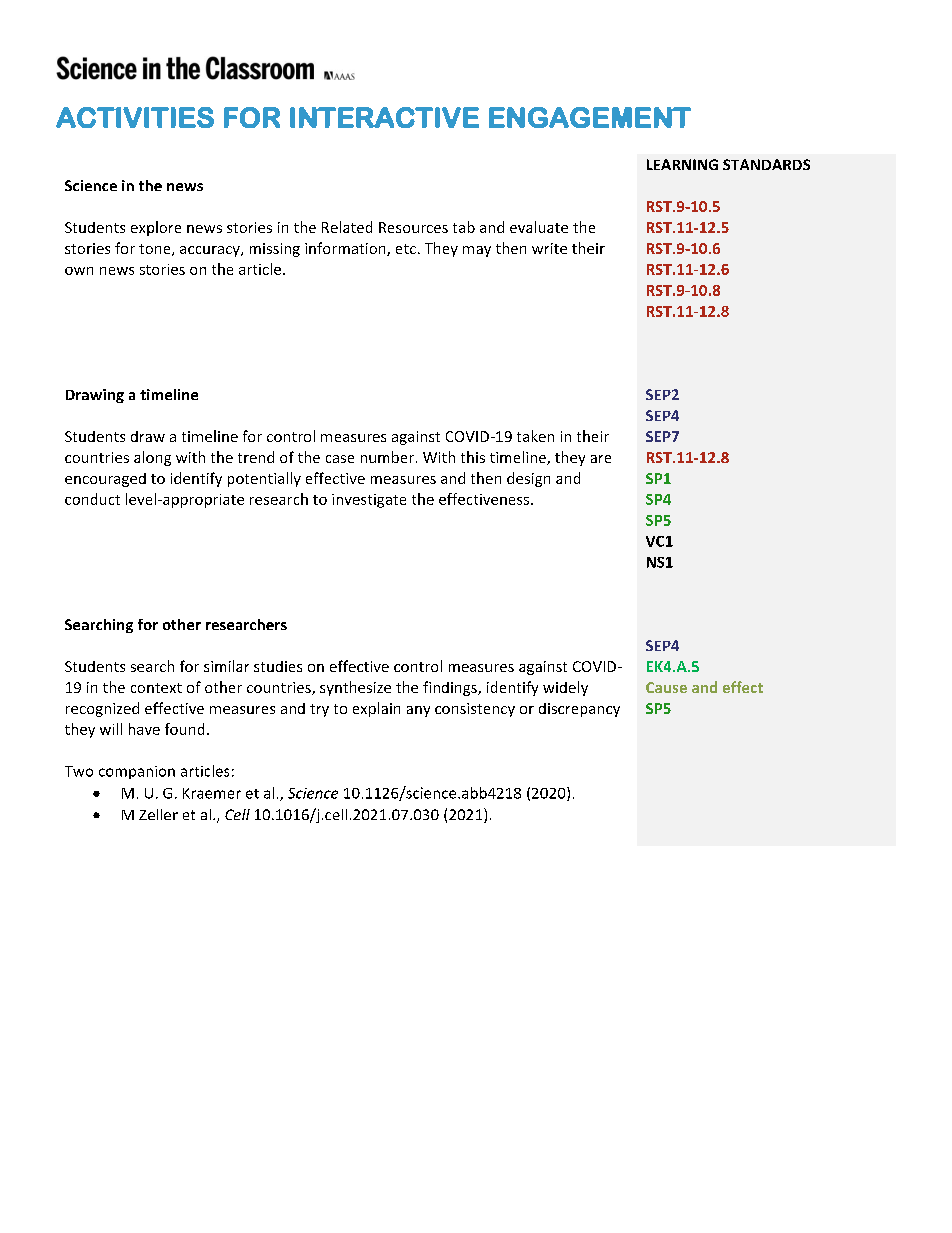 Image resolution: width=952 pixels, height=1233 pixels. What do you see at coordinates (226, 666) in the document?
I see `similar` at bounding box center [226, 666].
